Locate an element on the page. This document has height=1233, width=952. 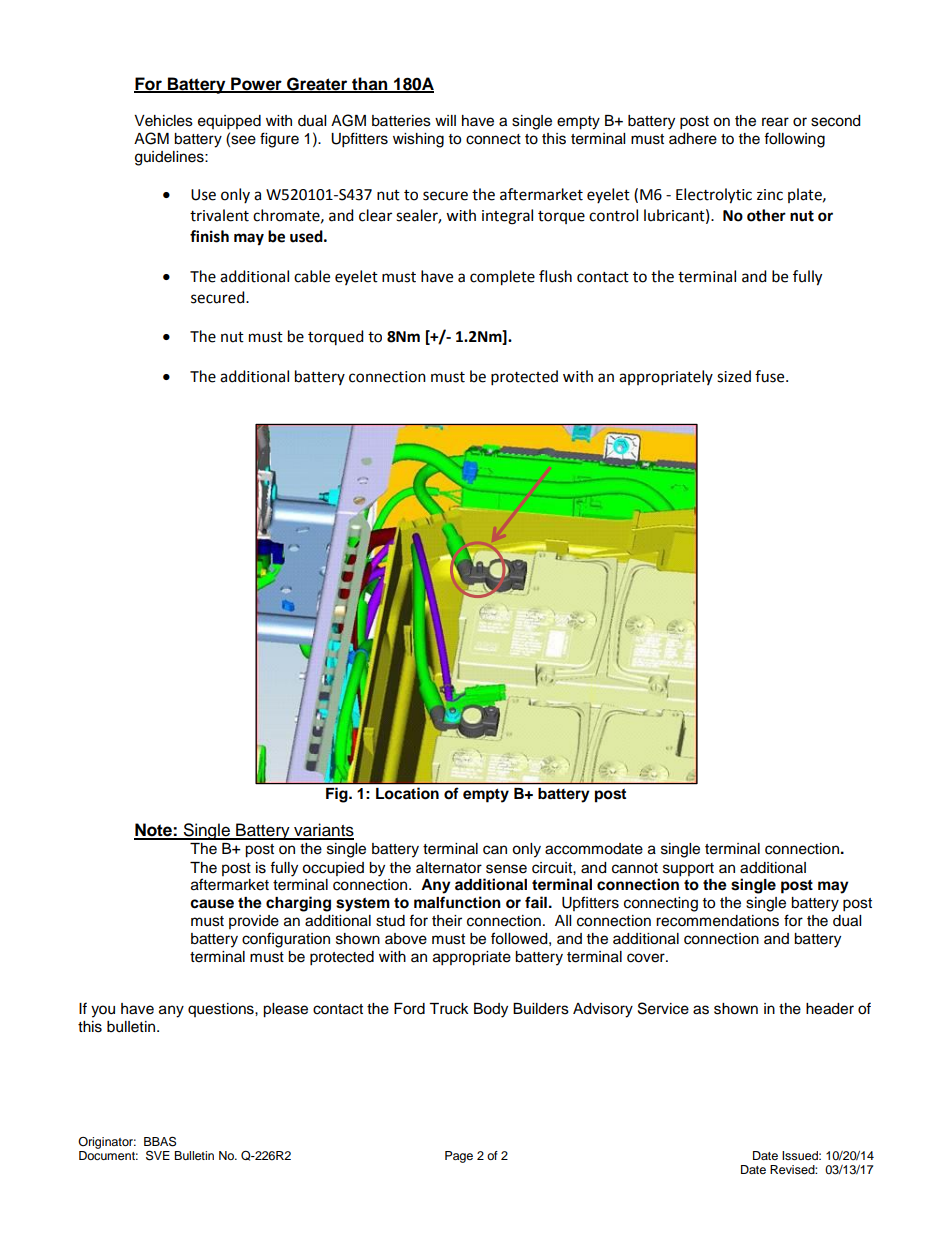
questions is located at coordinates (222, 1010).
